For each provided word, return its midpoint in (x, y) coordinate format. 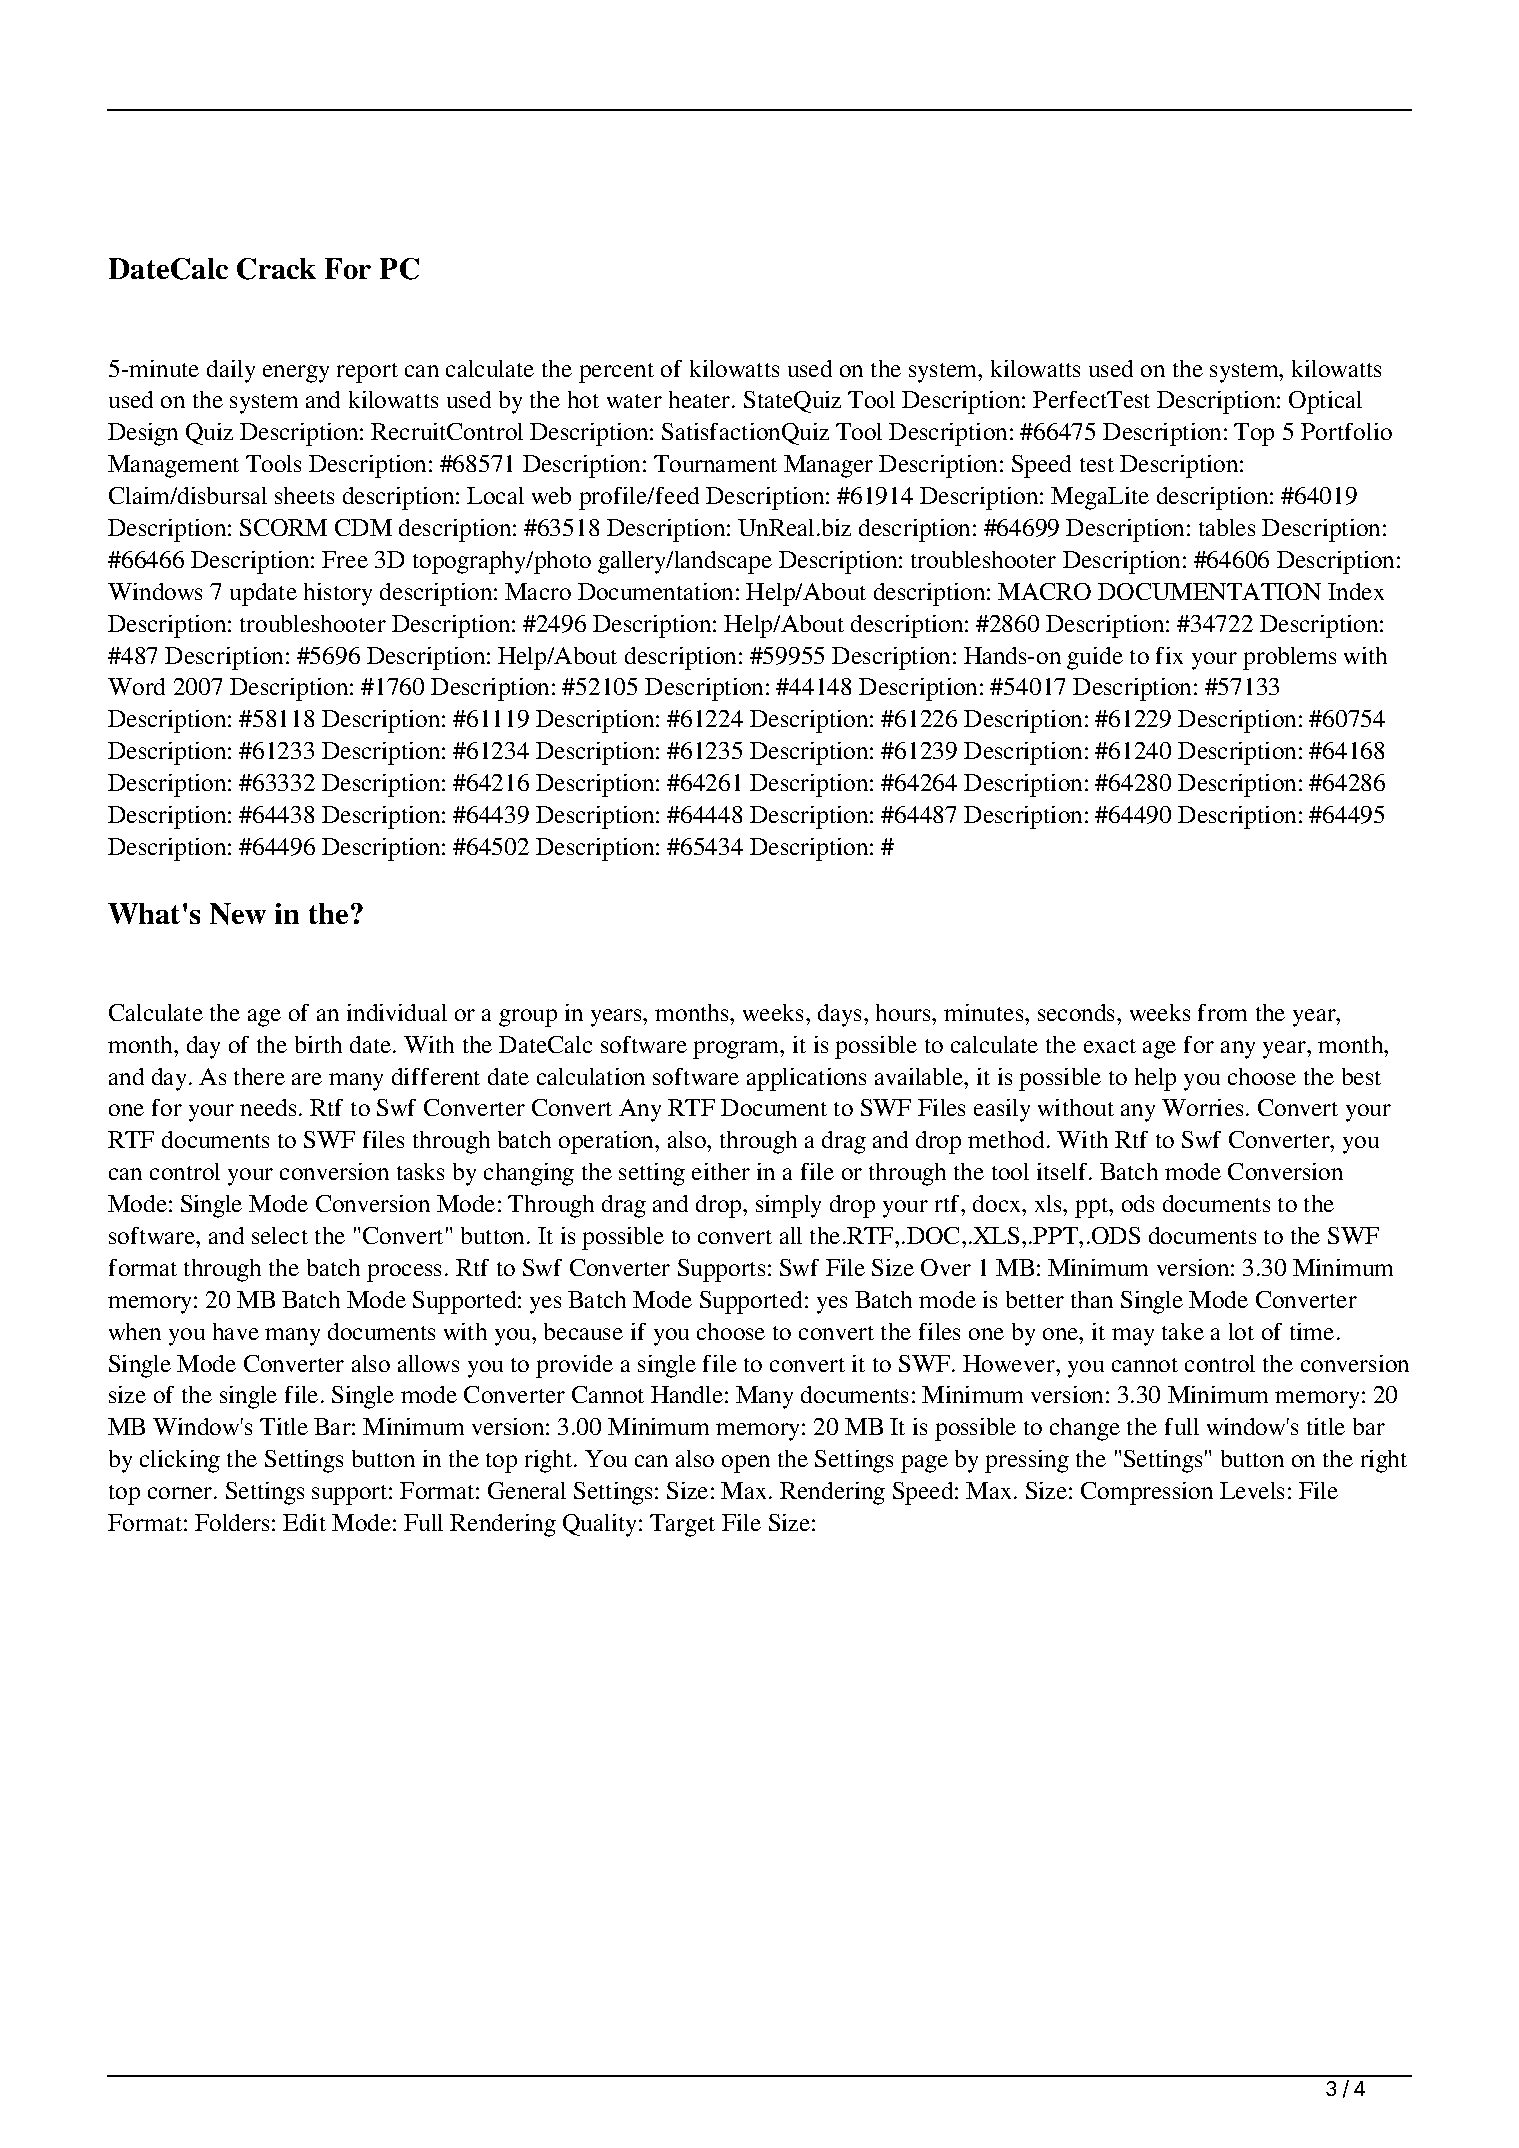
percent (616, 373)
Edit (304, 1522)
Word (136, 686)
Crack (276, 269)
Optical (1325, 402)
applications (806, 1079)
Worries (1202, 1107)
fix (1169, 655)
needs (268, 1107)
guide (1095, 658)
